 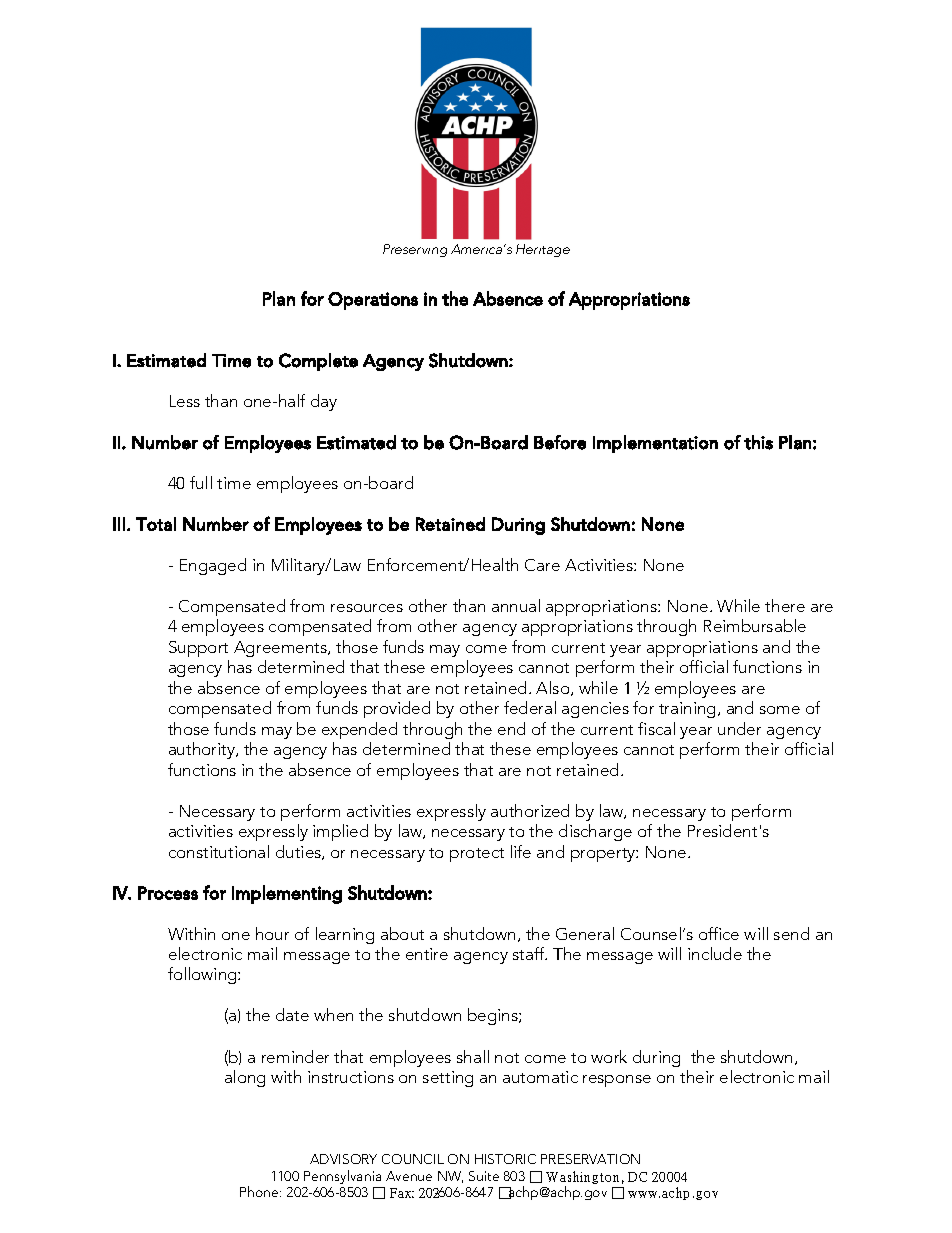 I want to click on Suite, so click(x=484, y=1176).
